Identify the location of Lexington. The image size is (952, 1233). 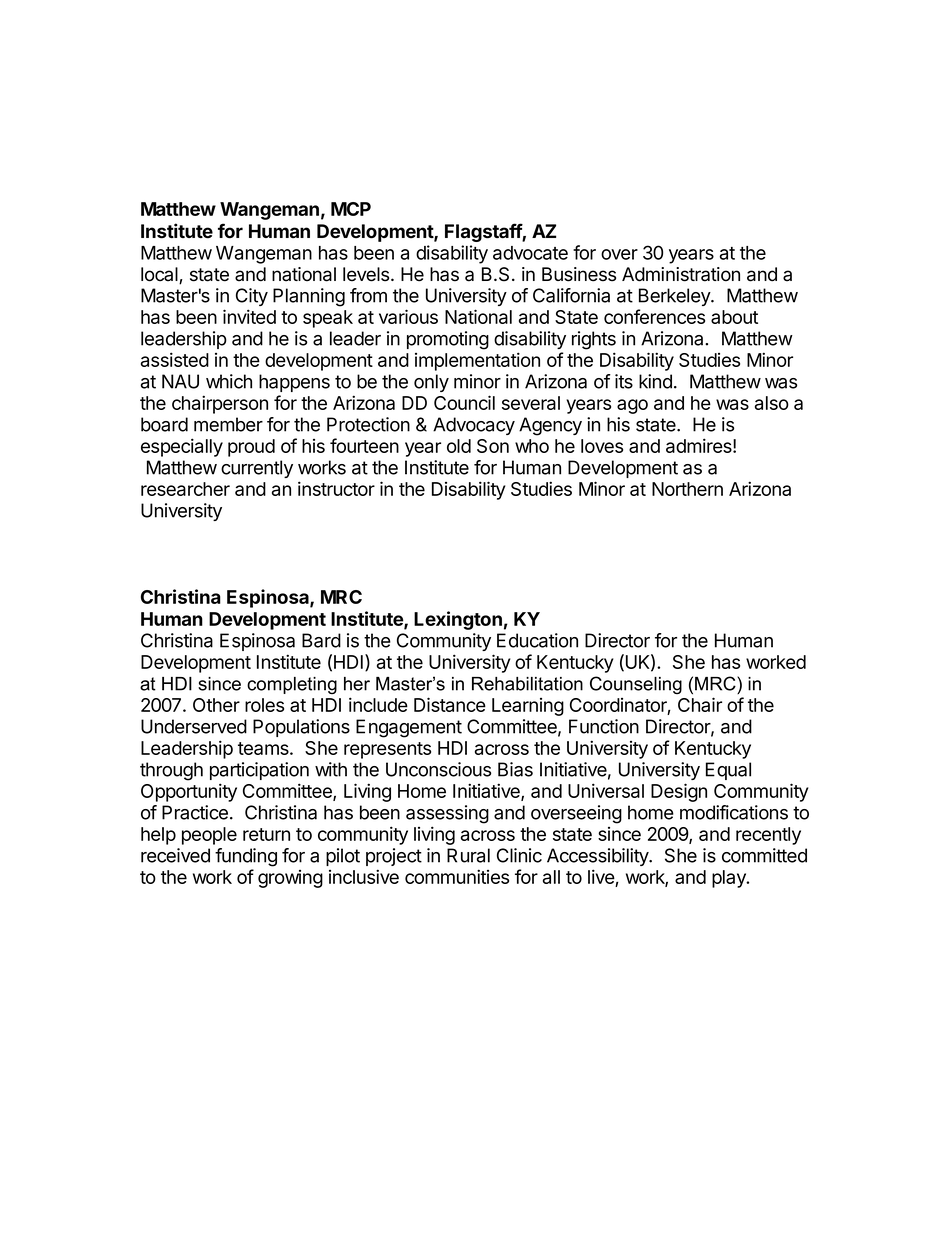
(458, 620).
